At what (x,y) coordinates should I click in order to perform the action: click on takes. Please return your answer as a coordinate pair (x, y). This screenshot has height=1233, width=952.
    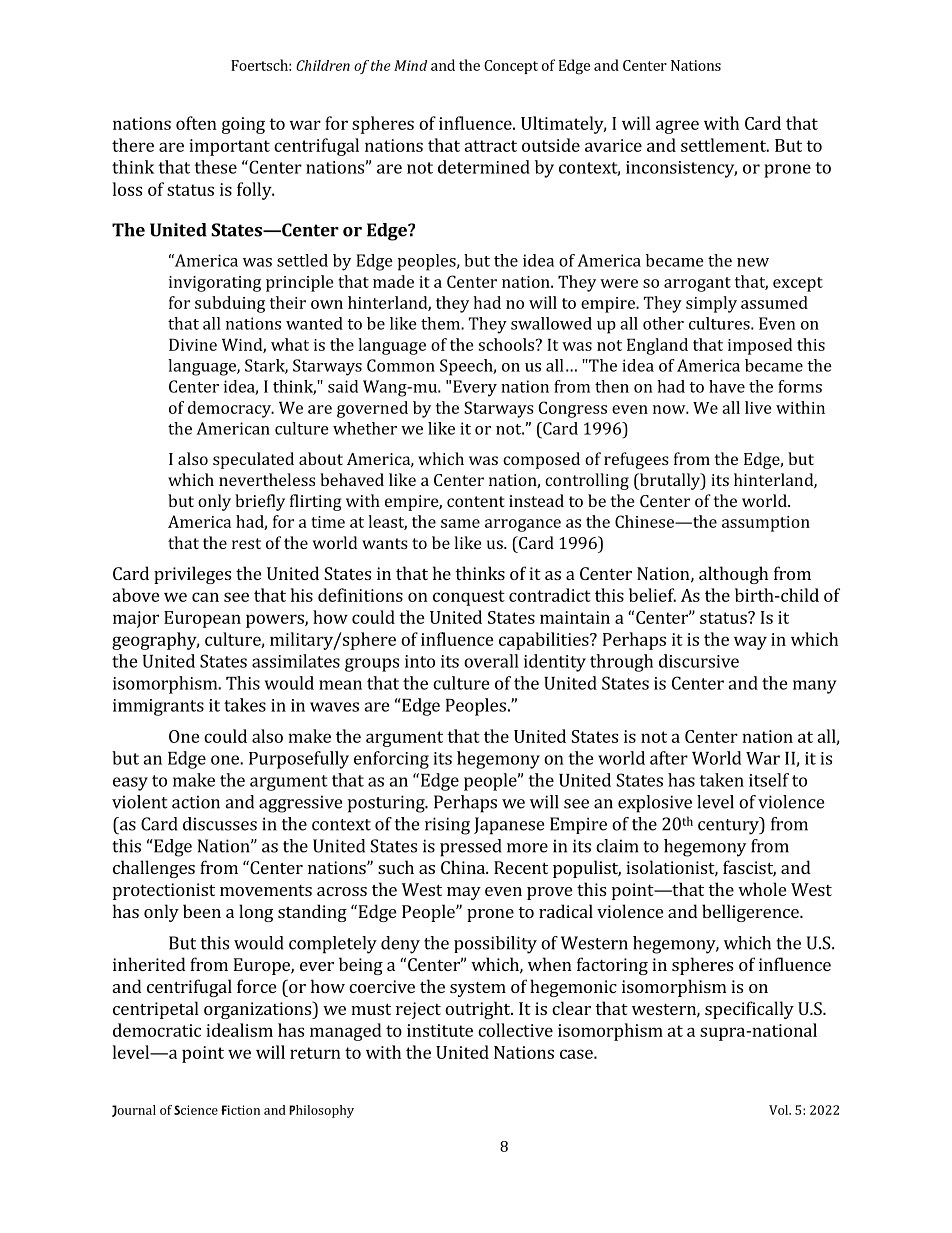
    Looking at the image, I should click on (245, 705).
